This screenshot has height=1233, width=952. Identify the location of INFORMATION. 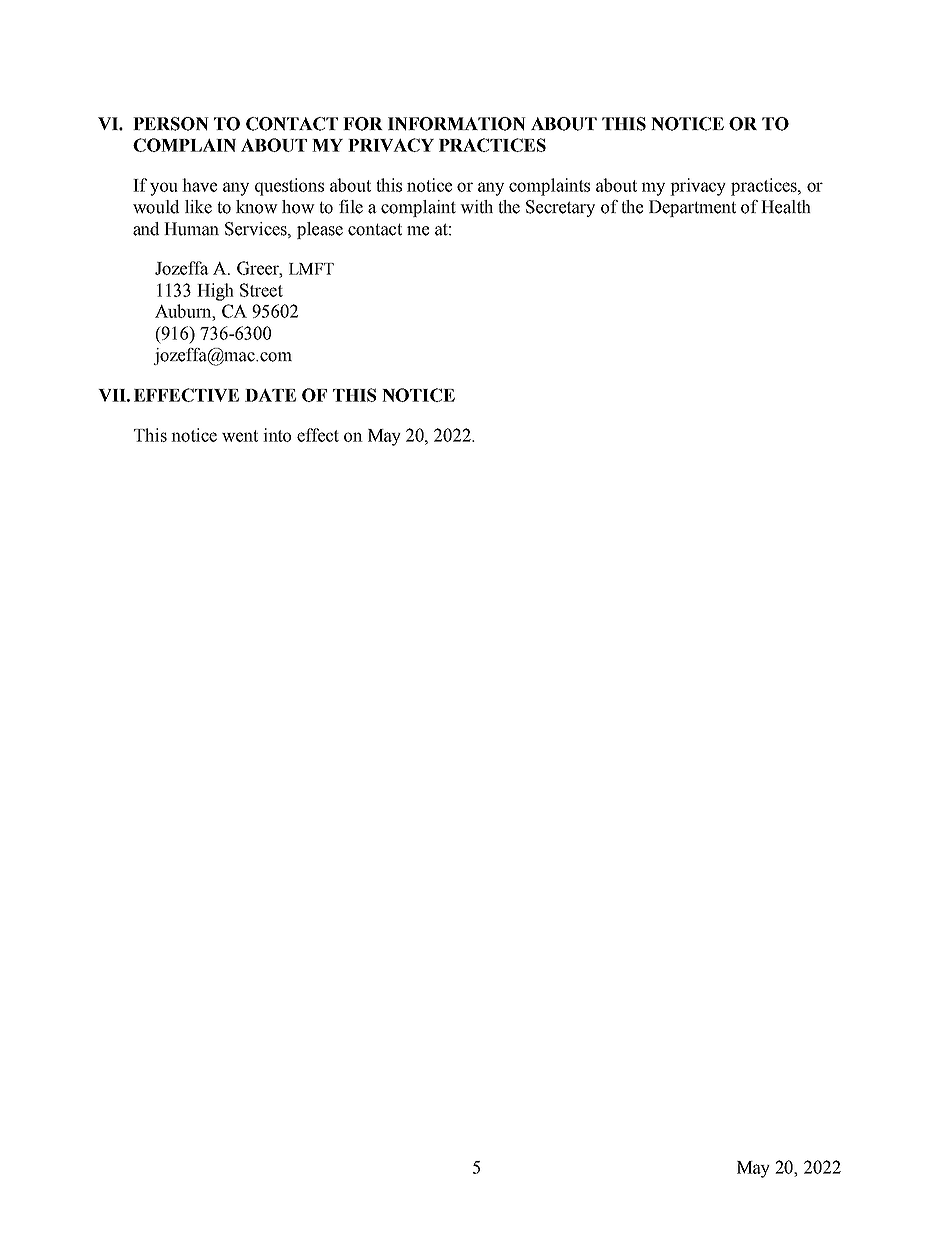
(457, 124).
